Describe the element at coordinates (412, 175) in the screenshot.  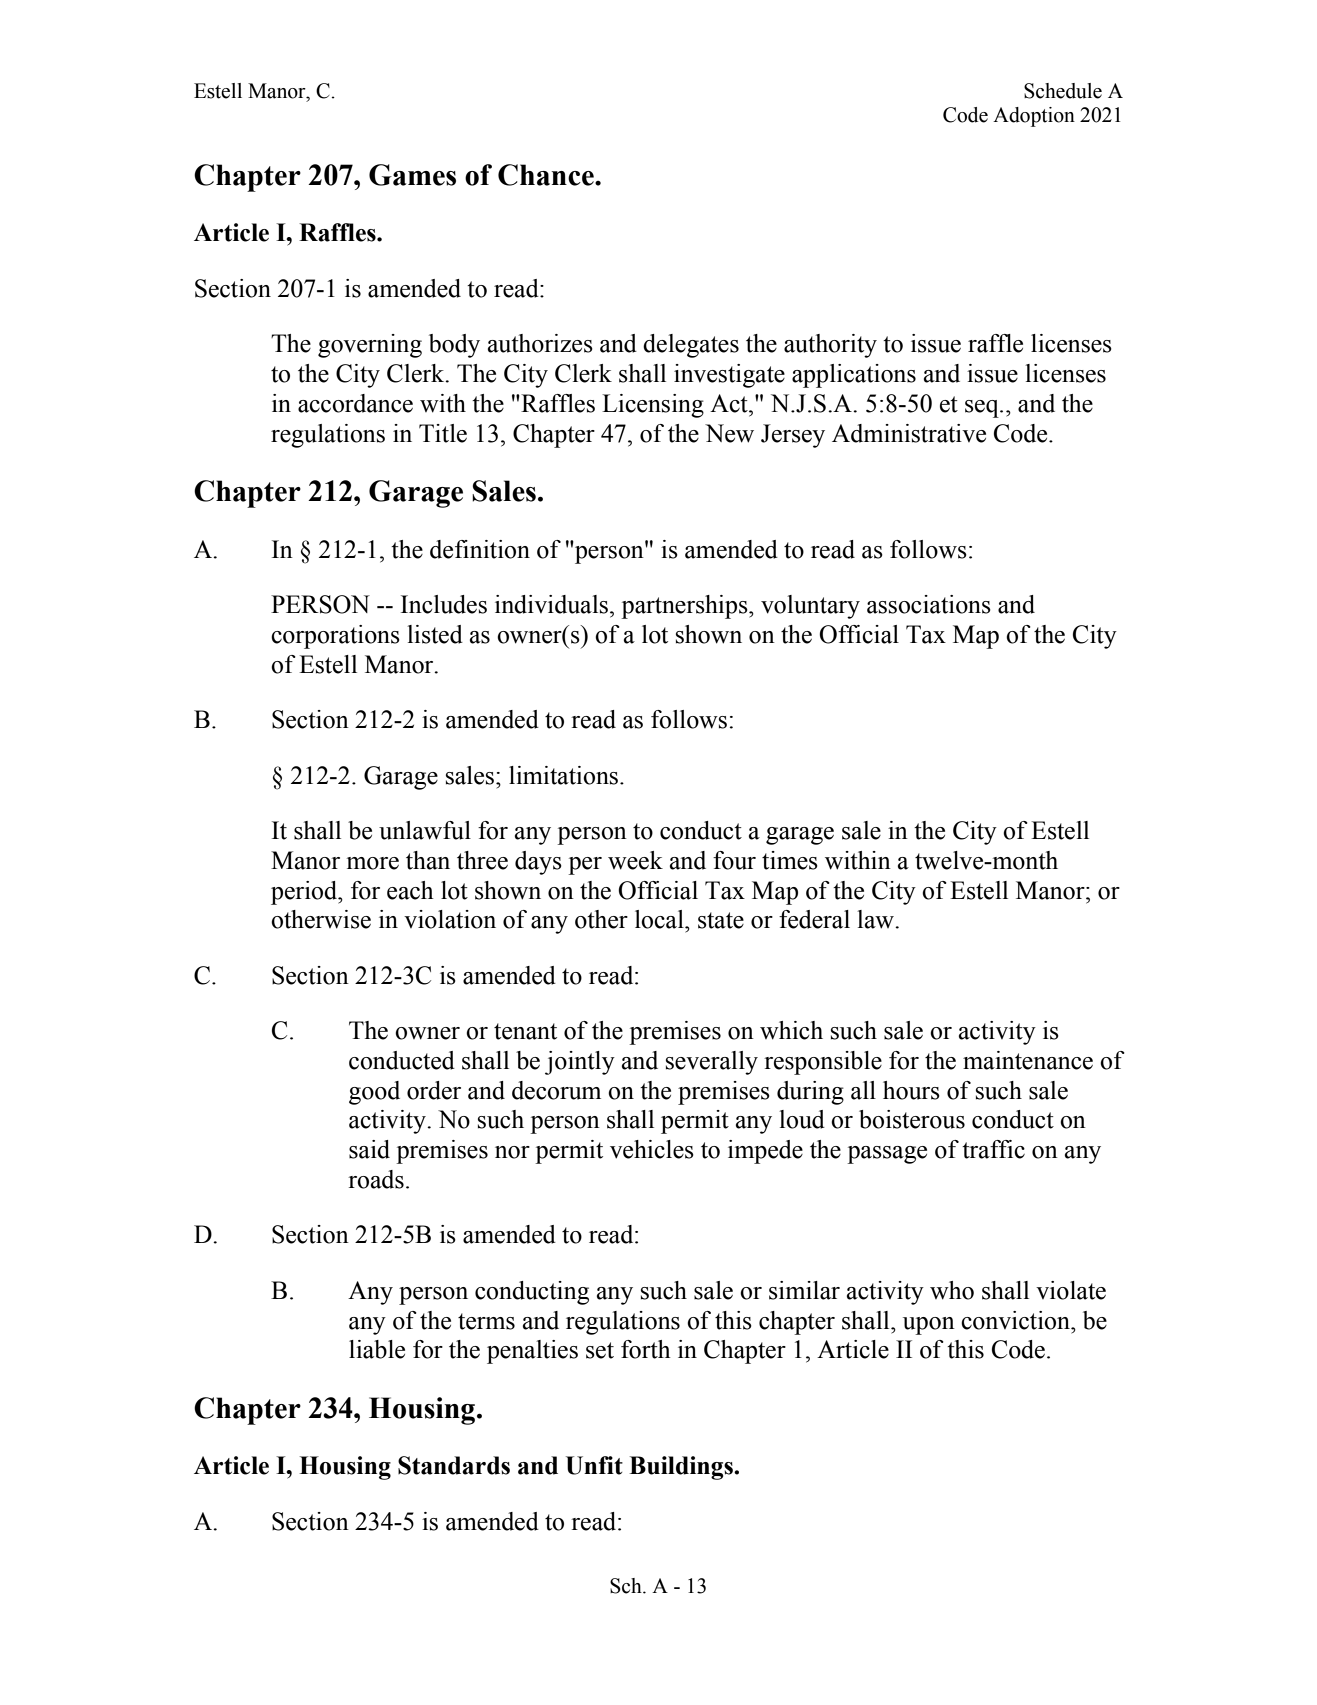
I see `Games` at that location.
